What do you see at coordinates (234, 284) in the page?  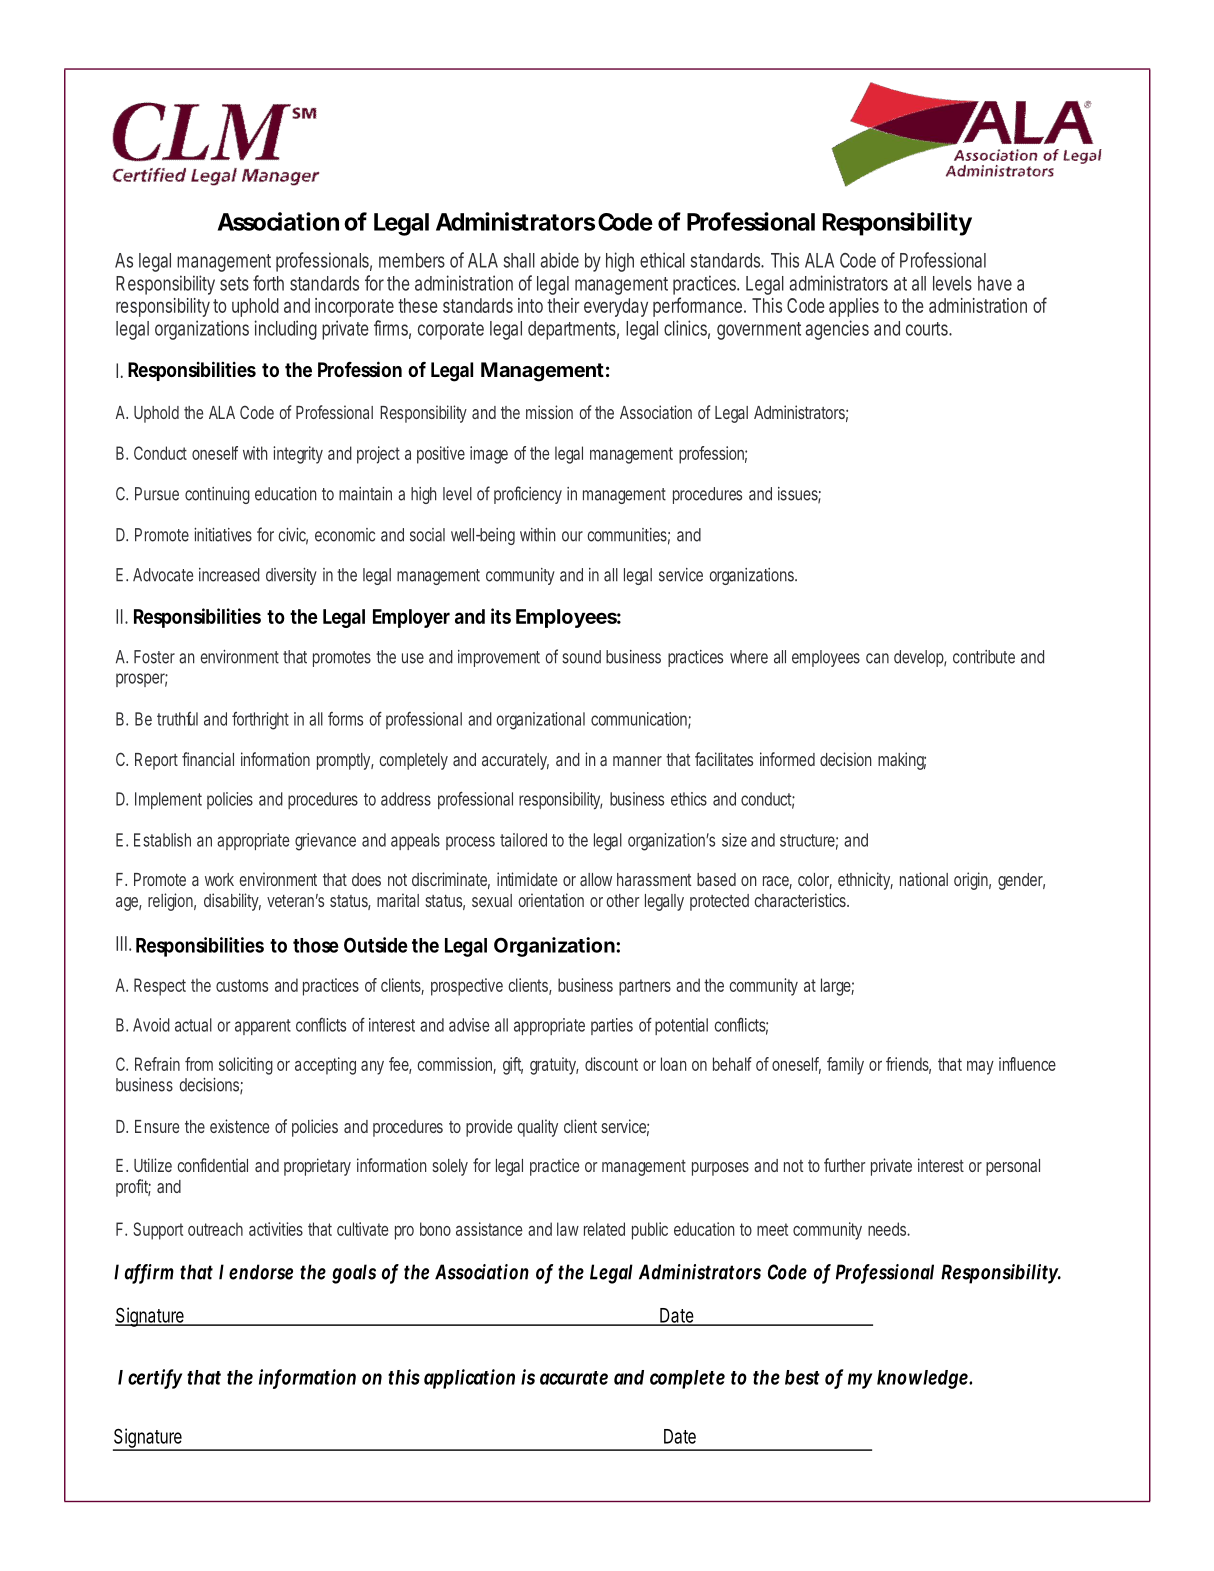 I see `sets` at bounding box center [234, 284].
